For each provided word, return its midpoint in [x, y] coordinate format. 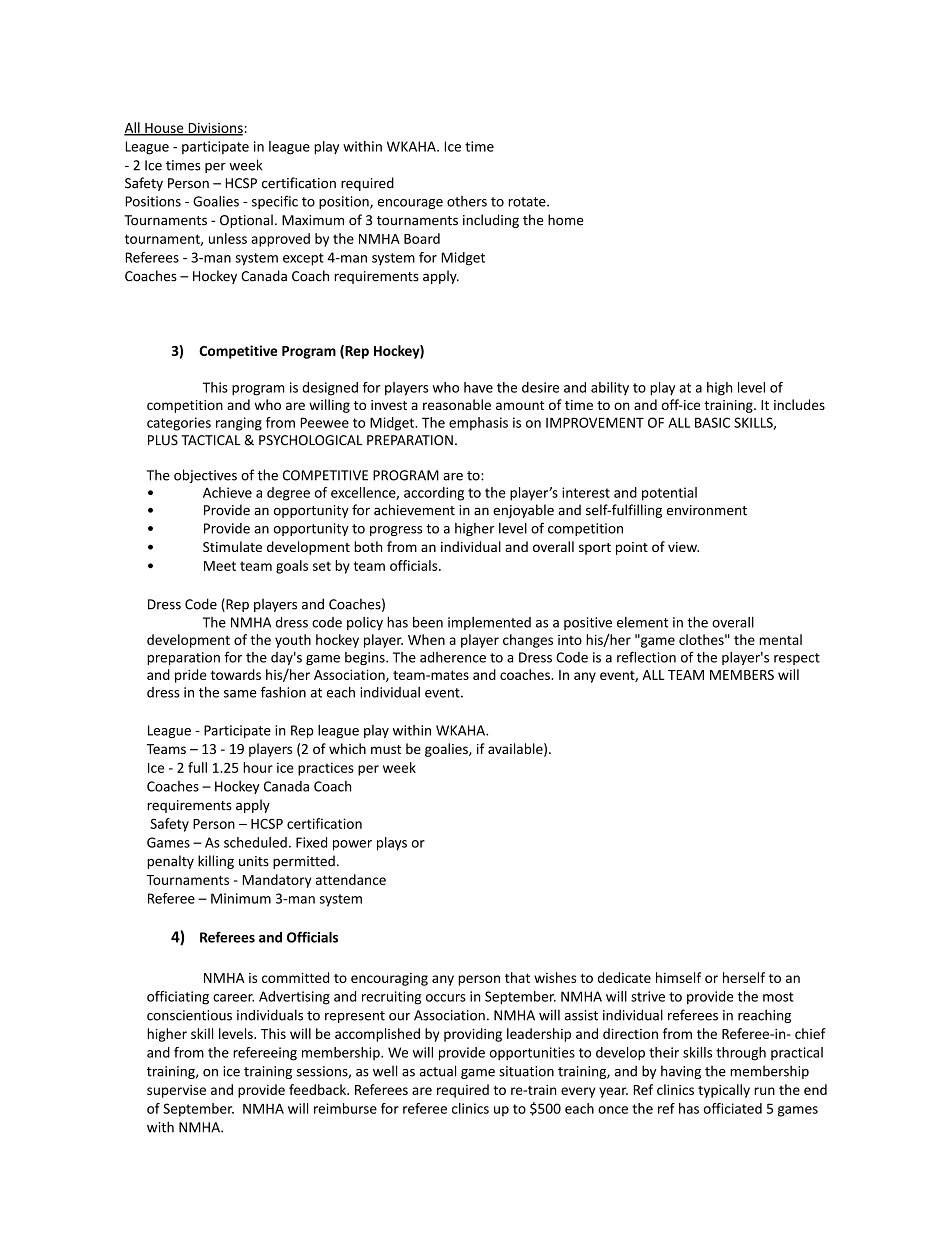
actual [437, 1071]
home [566, 220]
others [467, 201]
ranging [239, 424]
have [478, 387]
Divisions [214, 129]
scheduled [255, 842]
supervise [176, 1091]
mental [780, 639]
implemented [489, 623]
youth [293, 641]
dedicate [624, 977]
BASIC [712, 422]
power [352, 845]
